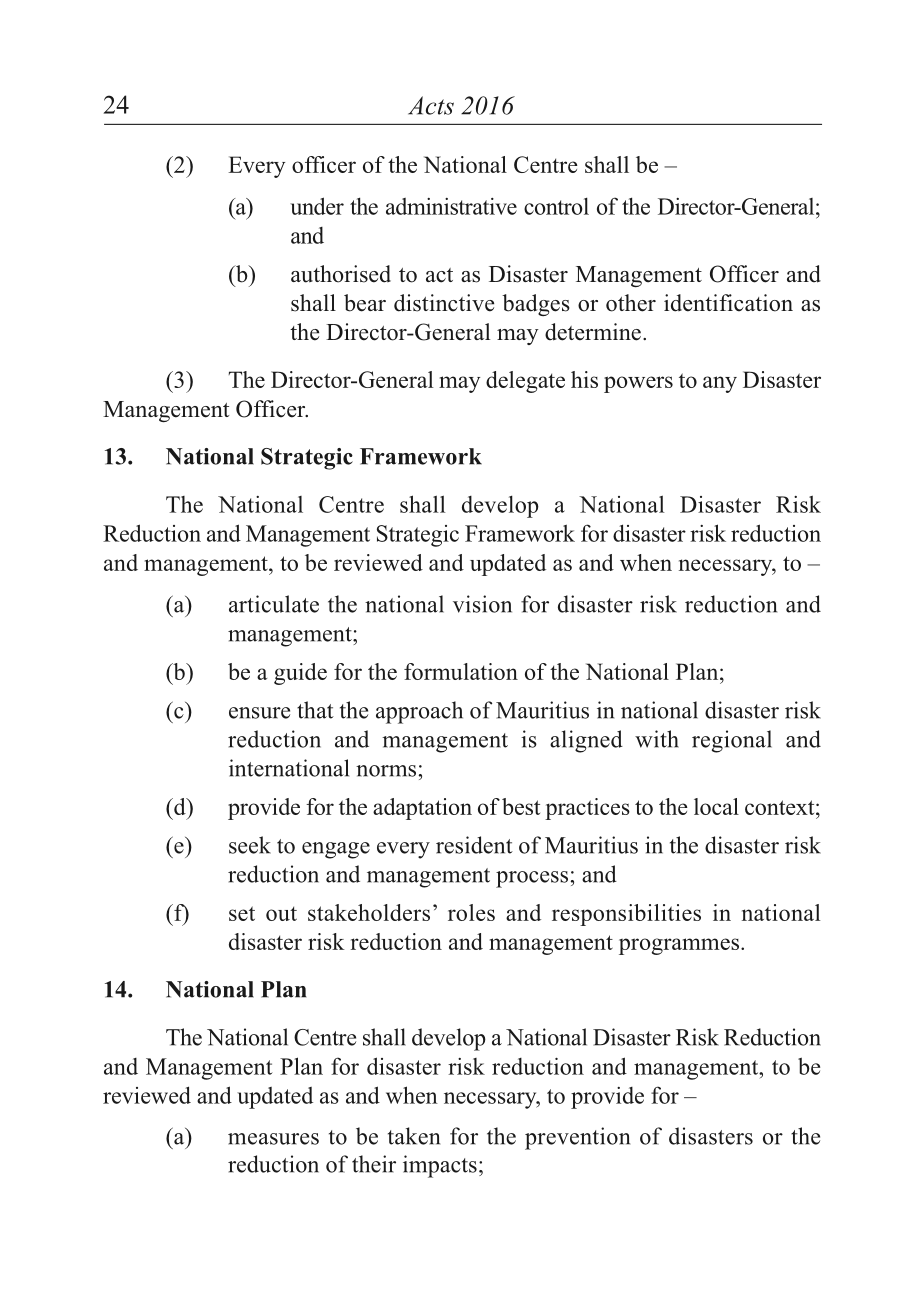 This screenshot has width=924, height=1311. What do you see at coordinates (631, 303) in the screenshot?
I see `other` at bounding box center [631, 303].
